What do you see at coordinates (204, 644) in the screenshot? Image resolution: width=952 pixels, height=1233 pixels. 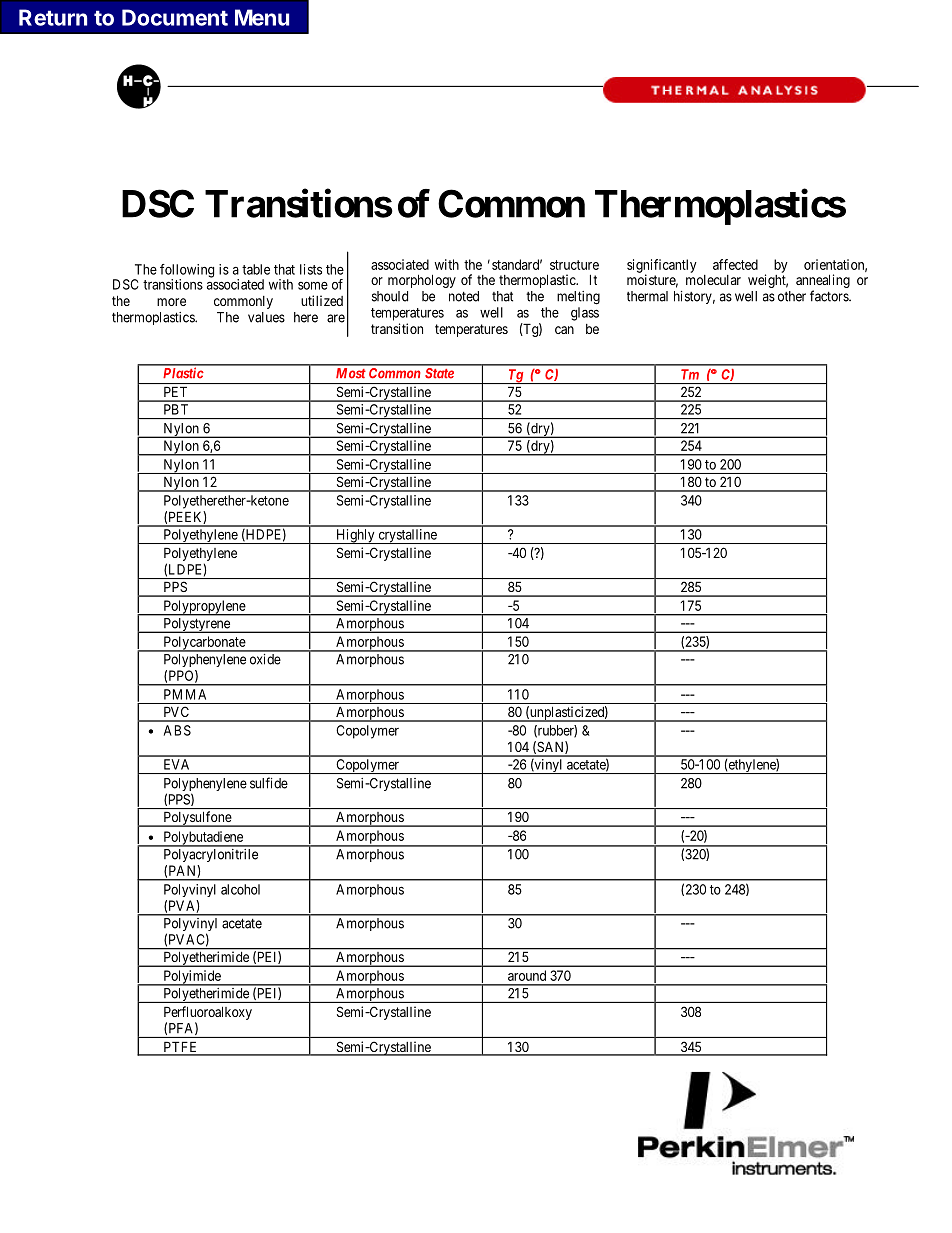 I see `Polycarbonate` at bounding box center [204, 644].
